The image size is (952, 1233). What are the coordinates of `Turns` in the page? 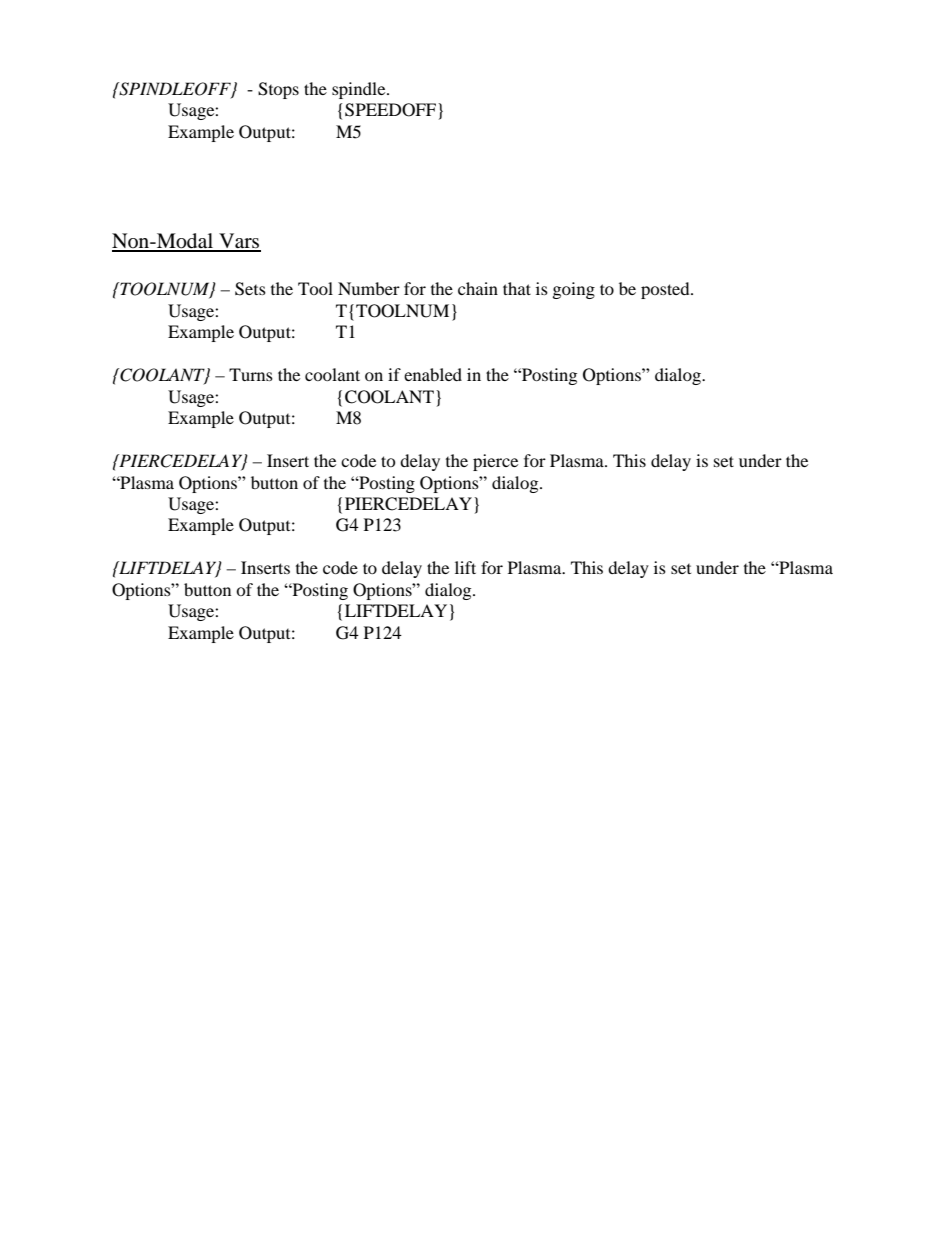 It's located at (251, 374).
